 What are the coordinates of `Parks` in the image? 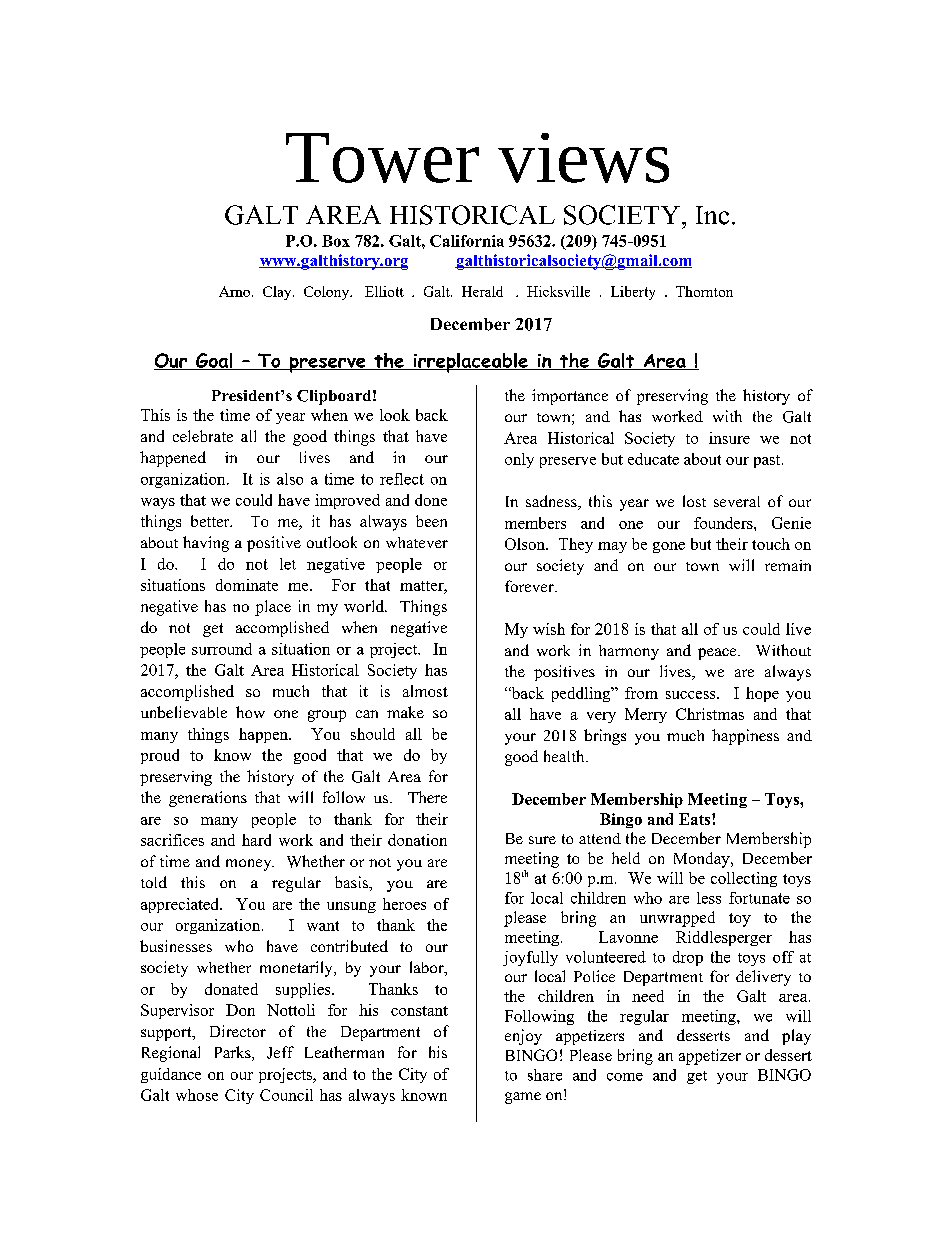 It's located at (234, 1053).
